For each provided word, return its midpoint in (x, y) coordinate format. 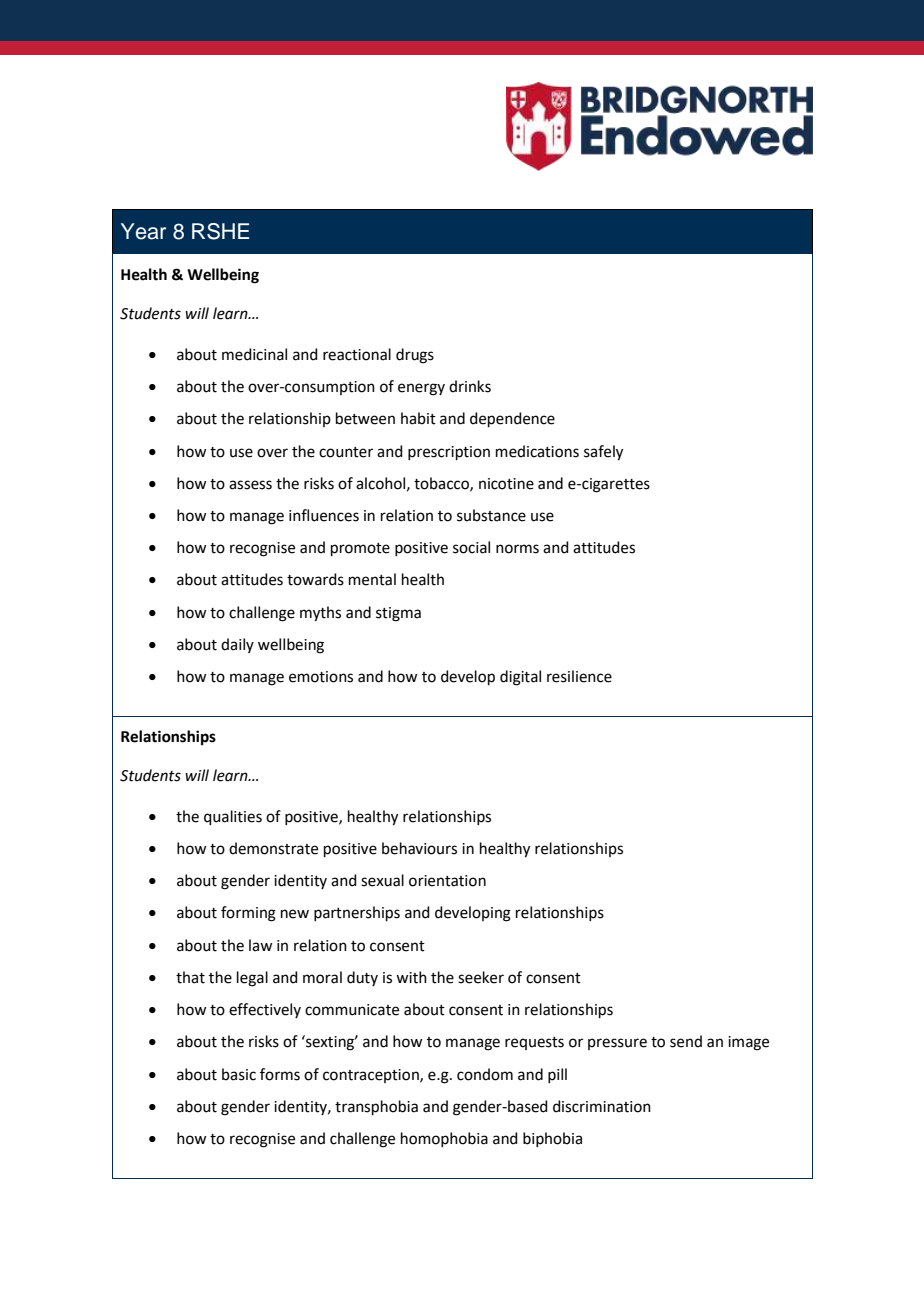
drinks (470, 386)
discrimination (602, 1106)
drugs (415, 356)
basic (239, 1074)
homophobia (444, 1139)
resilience (579, 676)
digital (520, 678)
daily (237, 645)
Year (143, 231)
